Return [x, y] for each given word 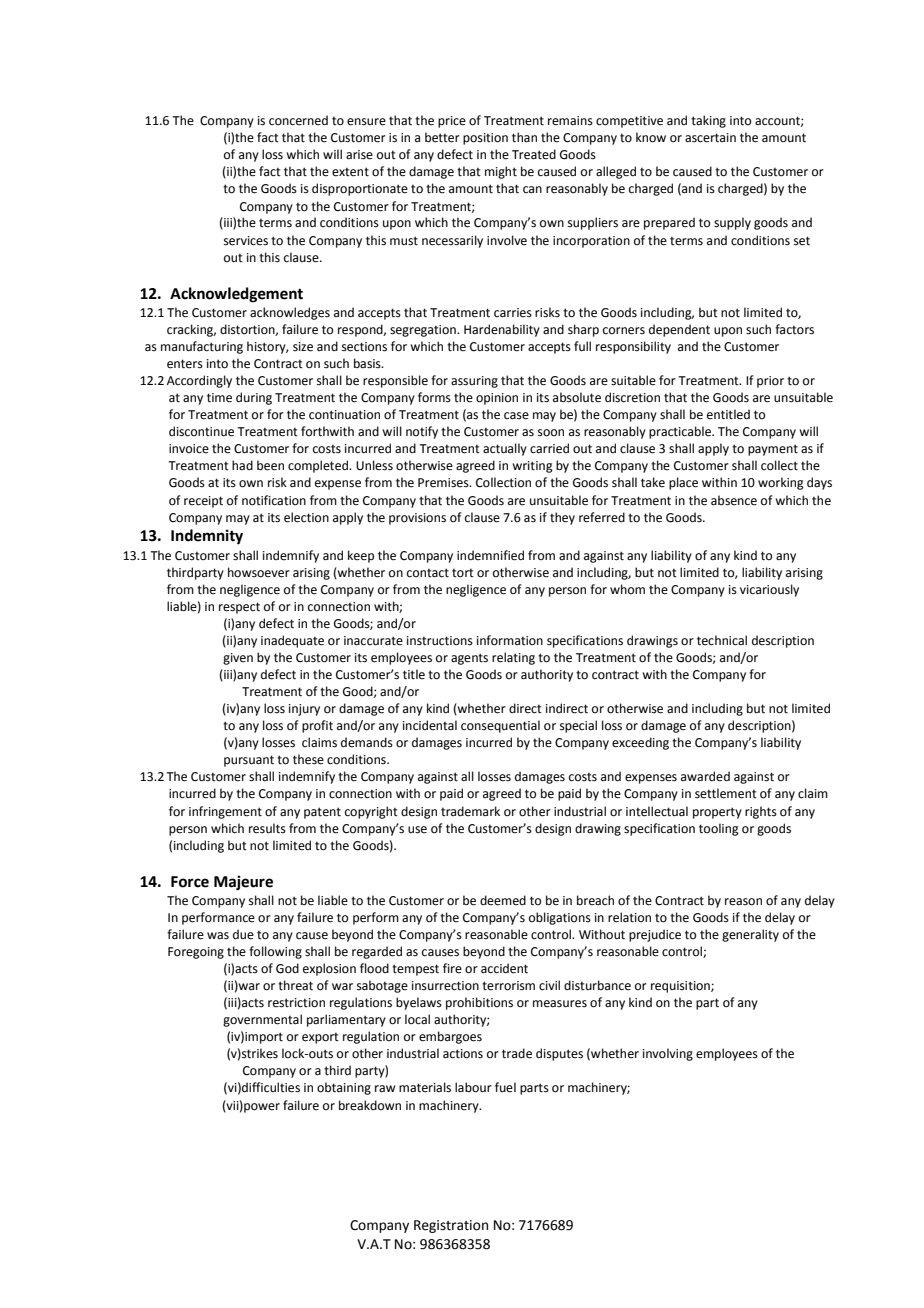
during [254, 398]
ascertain [710, 138]
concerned [298, 120]
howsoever [259, 572]
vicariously [769, 590]
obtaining [344, 1088]
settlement [726, 793]
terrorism [508, 986]
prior [770, 382]
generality [750, 935]
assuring [474, 382]
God [287, 968]
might [501, 172]
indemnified [490, 555]
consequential [500, 726]
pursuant [249, 761]
